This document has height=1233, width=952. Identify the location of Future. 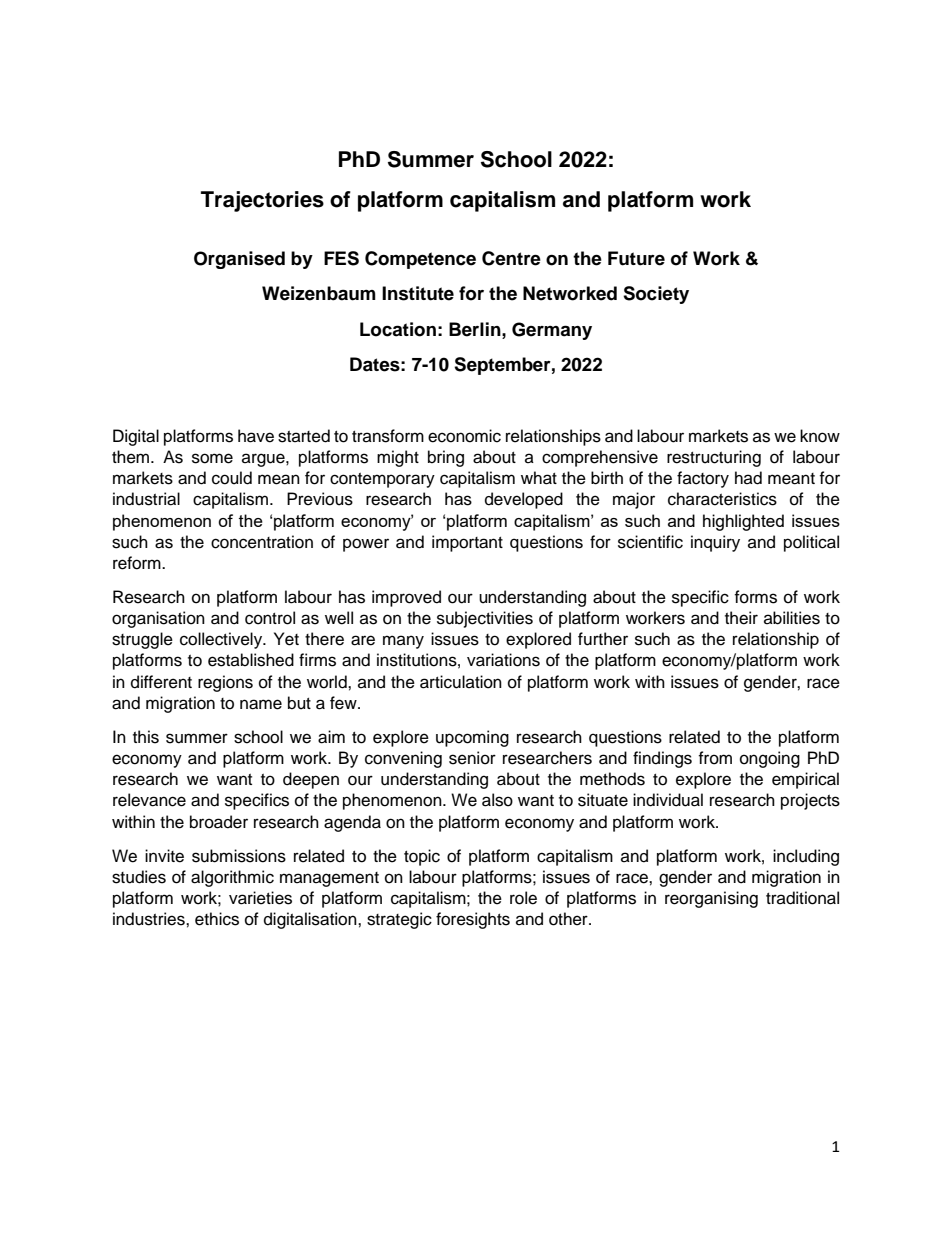
(636, 258).
